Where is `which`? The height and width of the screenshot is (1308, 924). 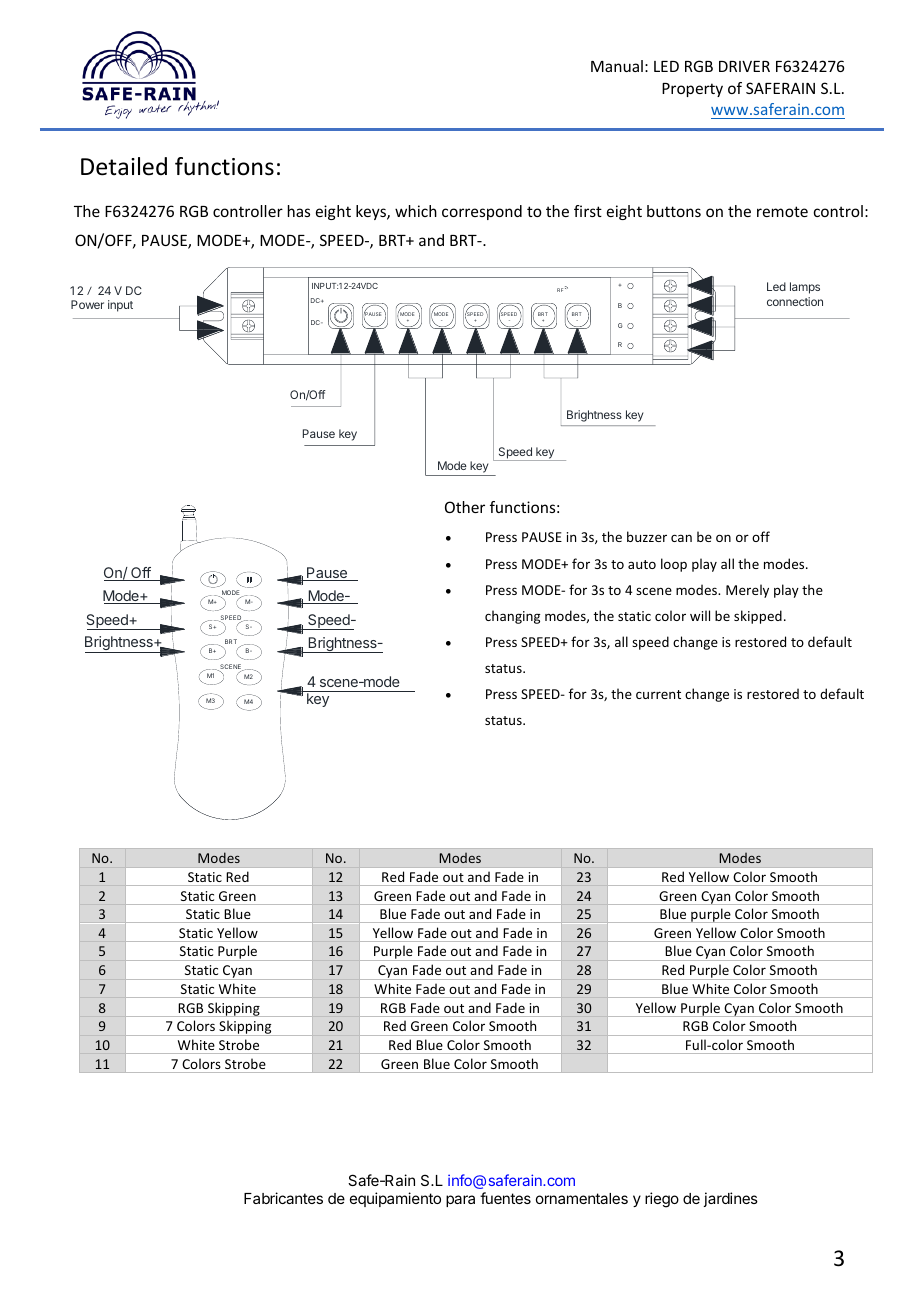 which is located at coordinates (416, 211).
